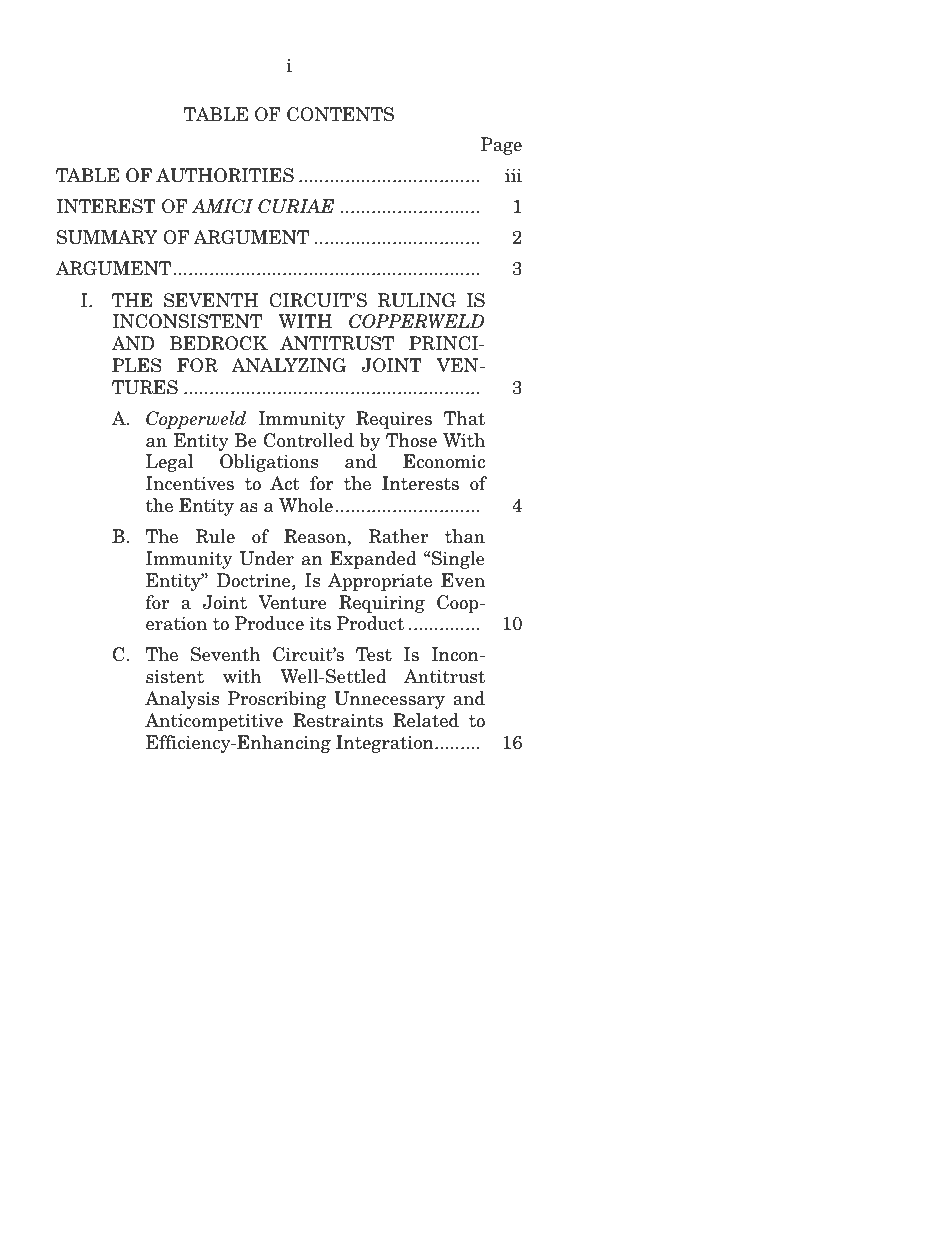 The width and height of the document is (952, 1233). What do you see at coordinates (340, 114) in the document?
I see `CONTENTS` at bounding box center [340, 114].
